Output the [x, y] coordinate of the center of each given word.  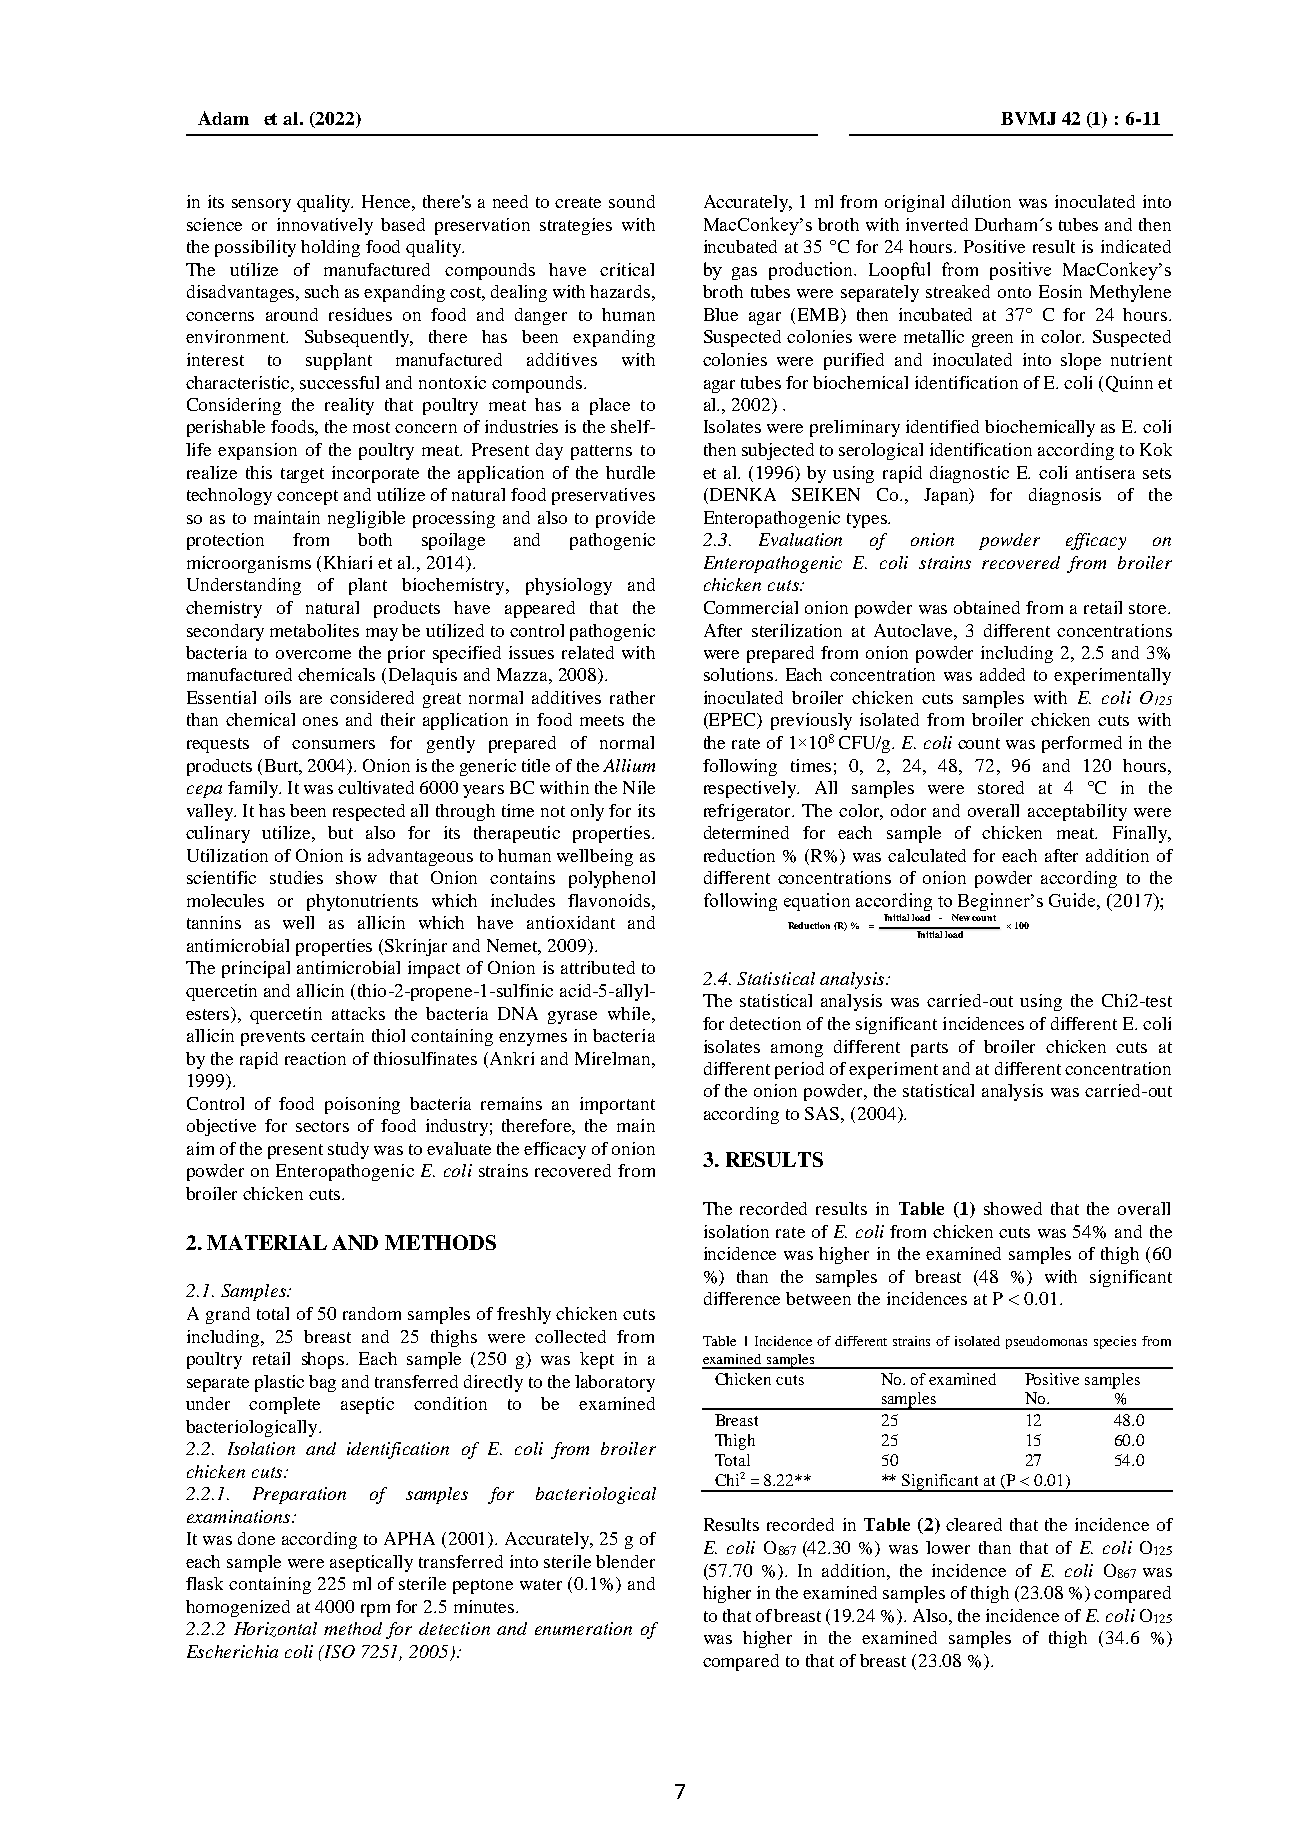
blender [625, 1561]
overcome [313, 654]
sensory [261, 205]
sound [632, 201]
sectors [322, 1126]
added [1002, 674]
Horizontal [275, 1629]
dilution [981, 201]
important [617, 1105]
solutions [740, 674]
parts [929, 1049]
